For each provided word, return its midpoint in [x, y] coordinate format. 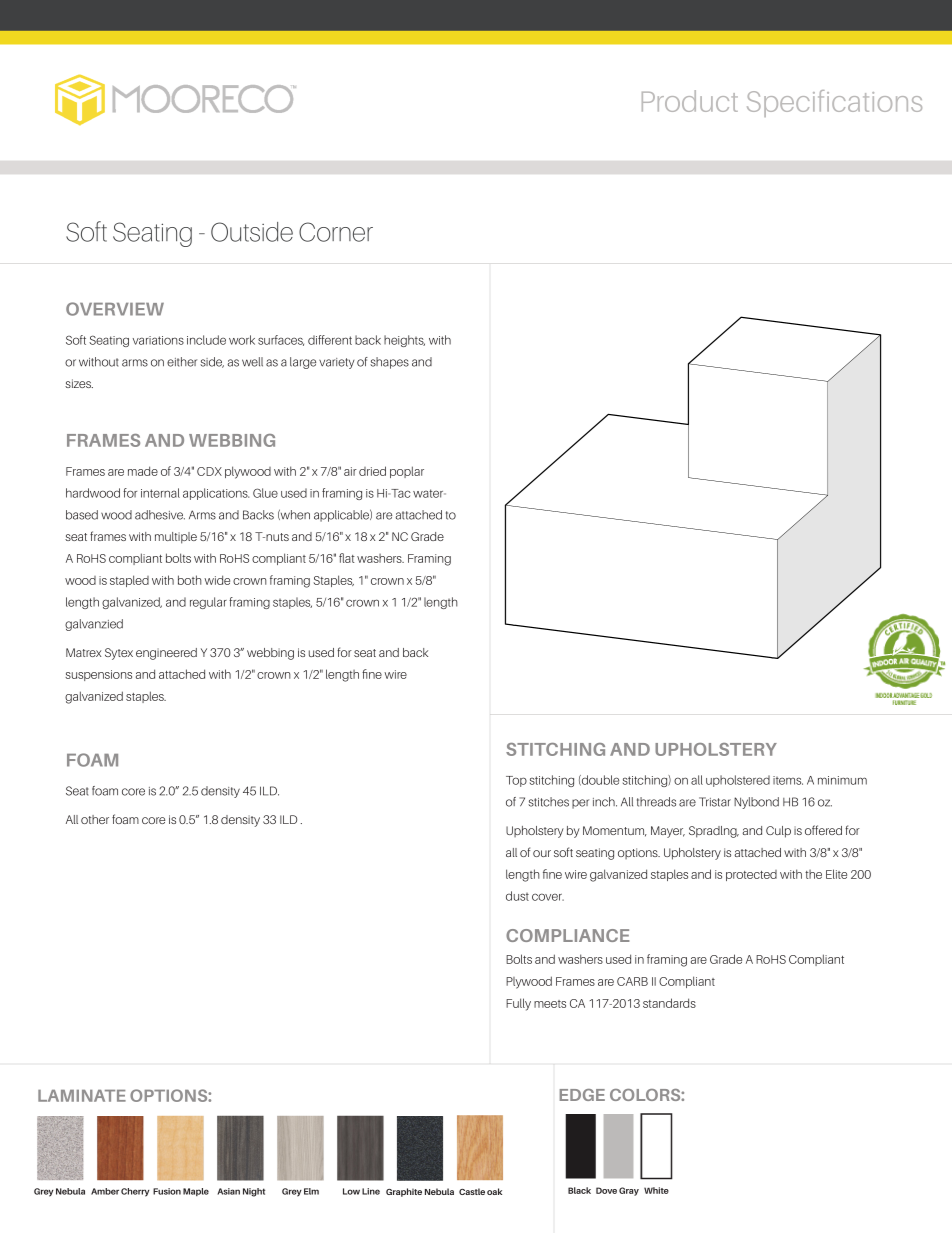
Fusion [167, 1191]
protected [751, 875]
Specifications [834, 103]
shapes [389, 363]
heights [404, 341]
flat [347, 558]
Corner [336, 232]
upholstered [738, 781]
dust [517, 896]
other [95, 819]
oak [494, 1191]
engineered [166, 654]
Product [690, 101]
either [182, 362]
